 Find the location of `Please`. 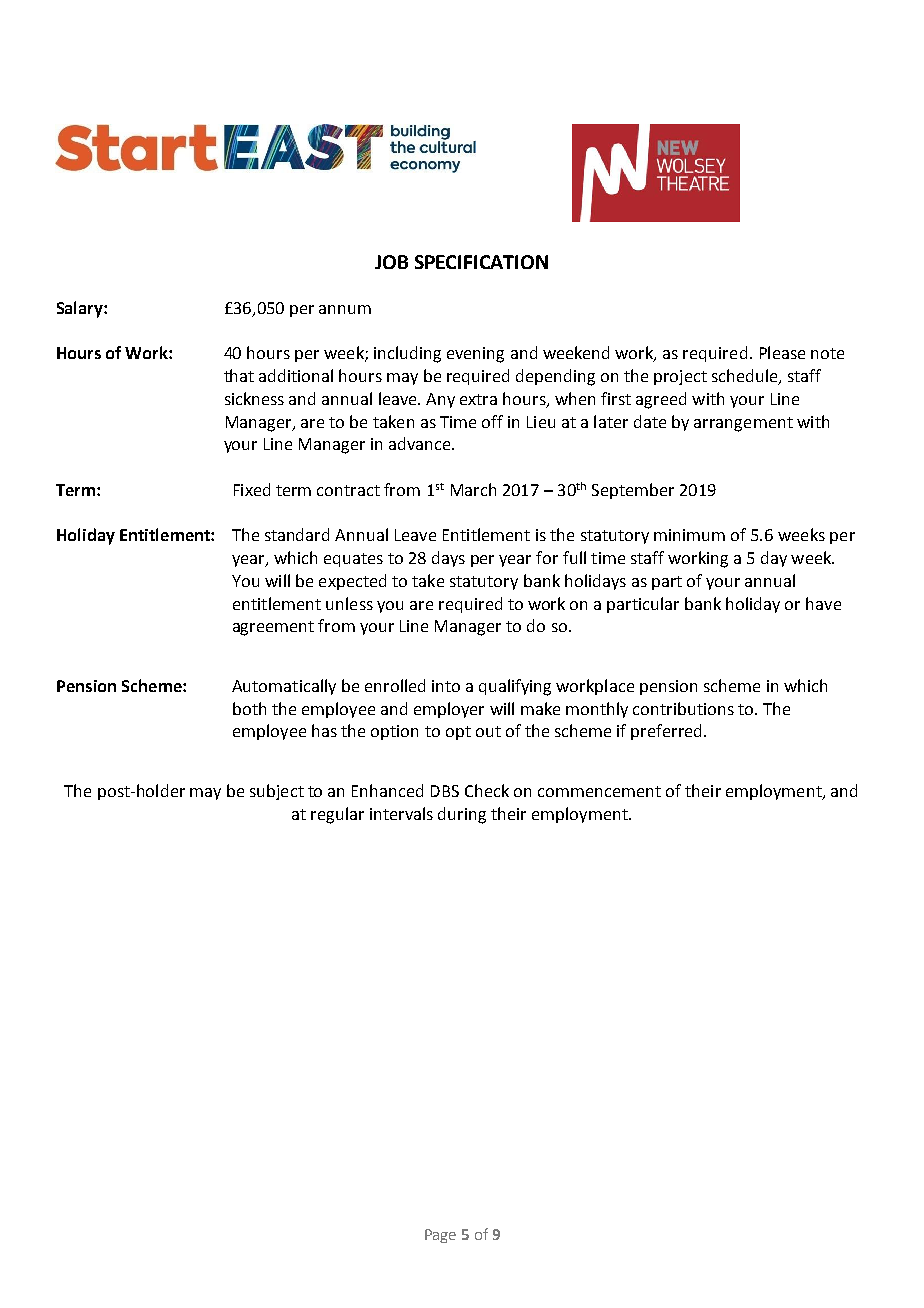

Please is located at coordinates (782, 352).
